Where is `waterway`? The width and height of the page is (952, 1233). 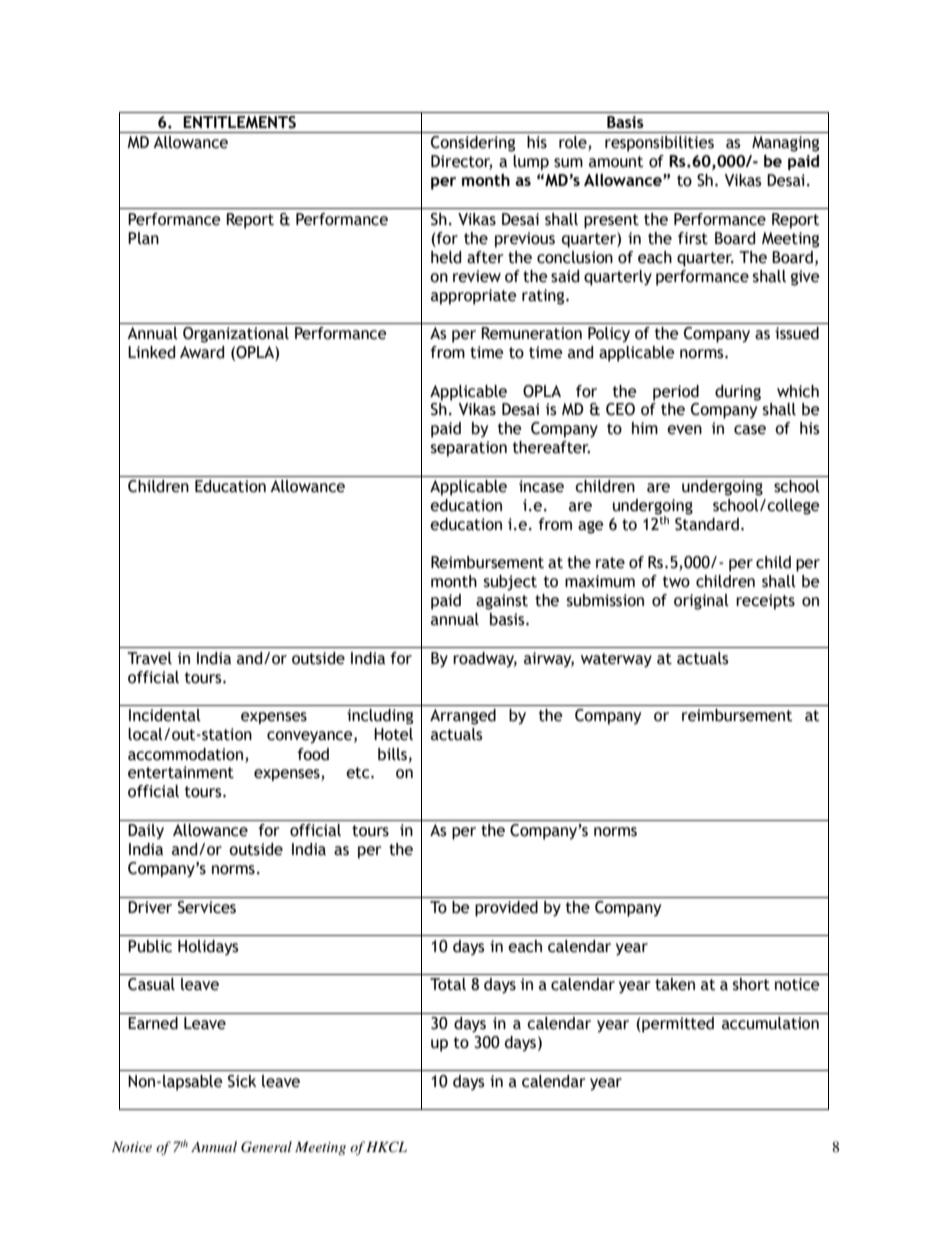 waterway is located at coordinates (616, 660).
